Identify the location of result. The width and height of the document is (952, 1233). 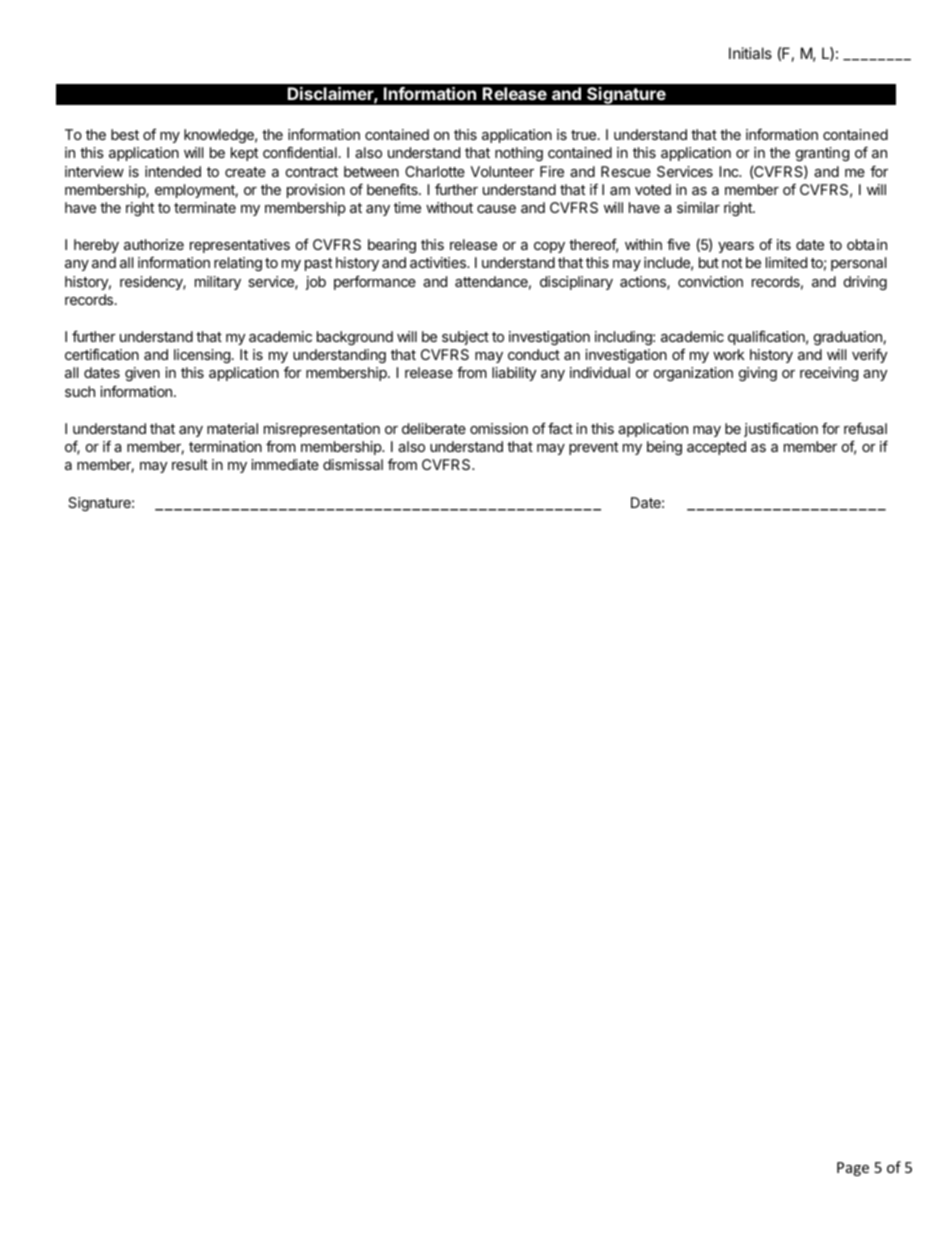
(190, 464).
